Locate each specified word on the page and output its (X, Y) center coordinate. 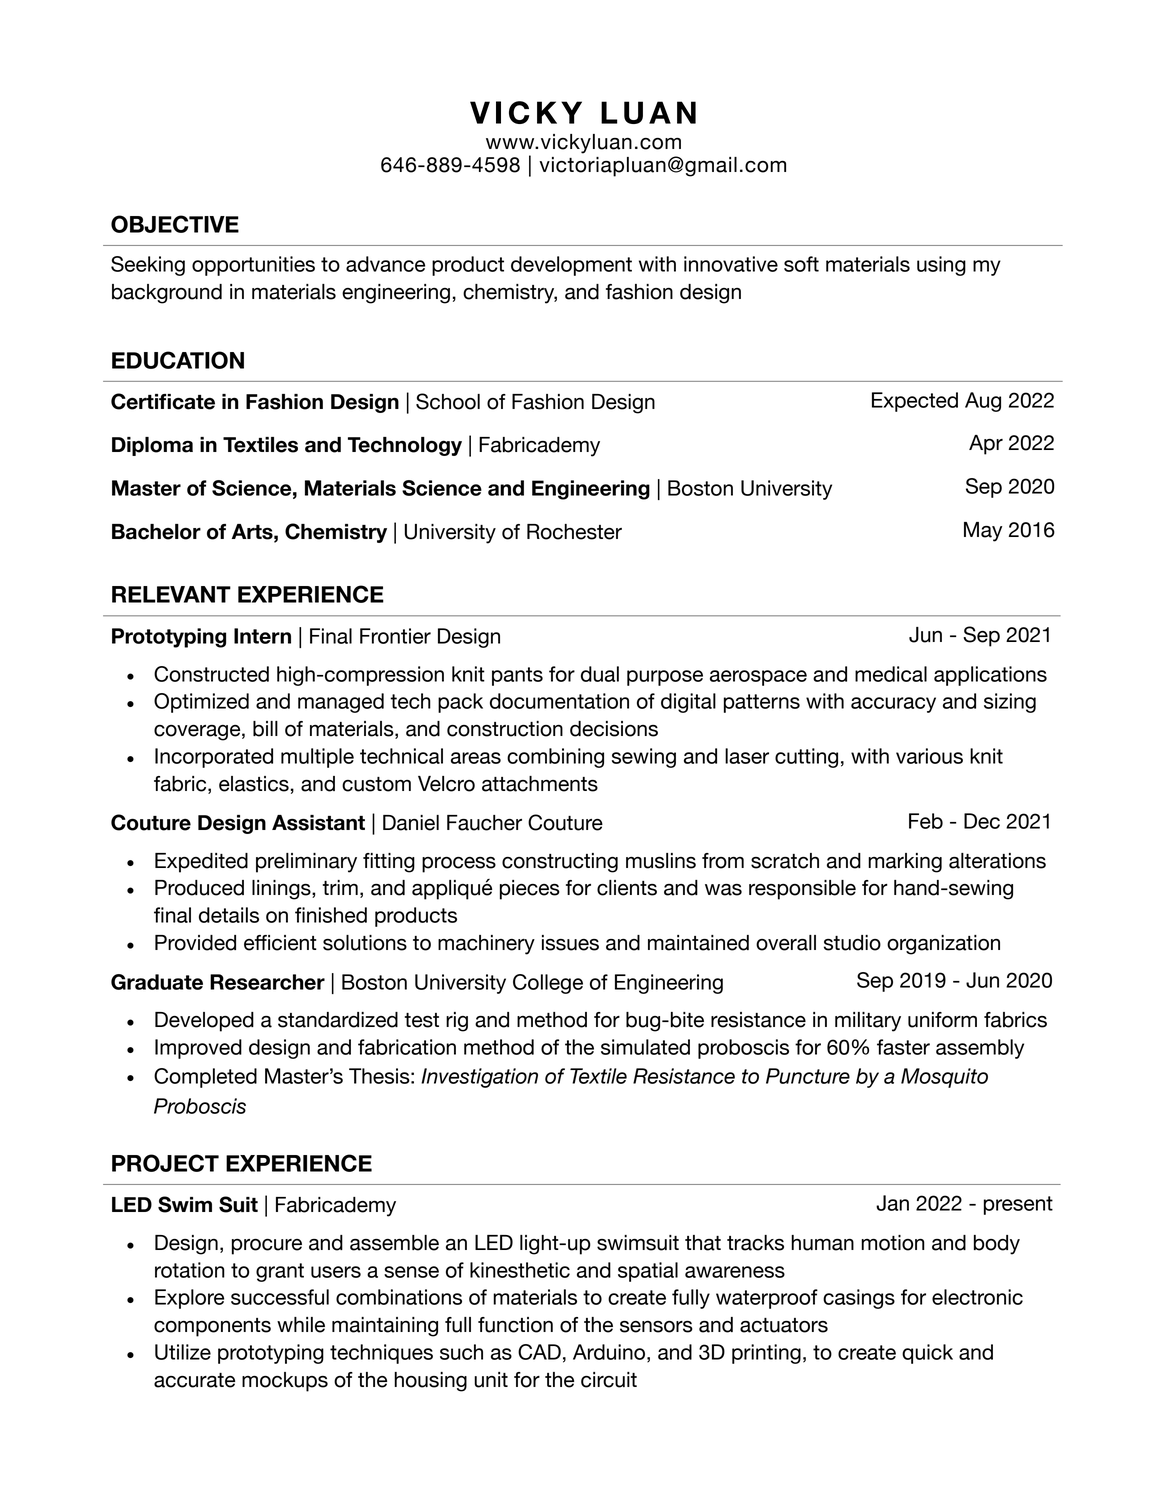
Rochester (574, 532)
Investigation (479, 1078)
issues (570, 943)
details (229, 915)
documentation (559, 701)
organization (943, 945)
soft (801, 264)
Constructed (211, 674)
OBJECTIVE (175, 224)
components (212, 1327)
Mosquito (944, 1078)
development (571, 266)
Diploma (152, 446)
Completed (205, 1078)
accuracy (893, 705)
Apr (986, 445)
